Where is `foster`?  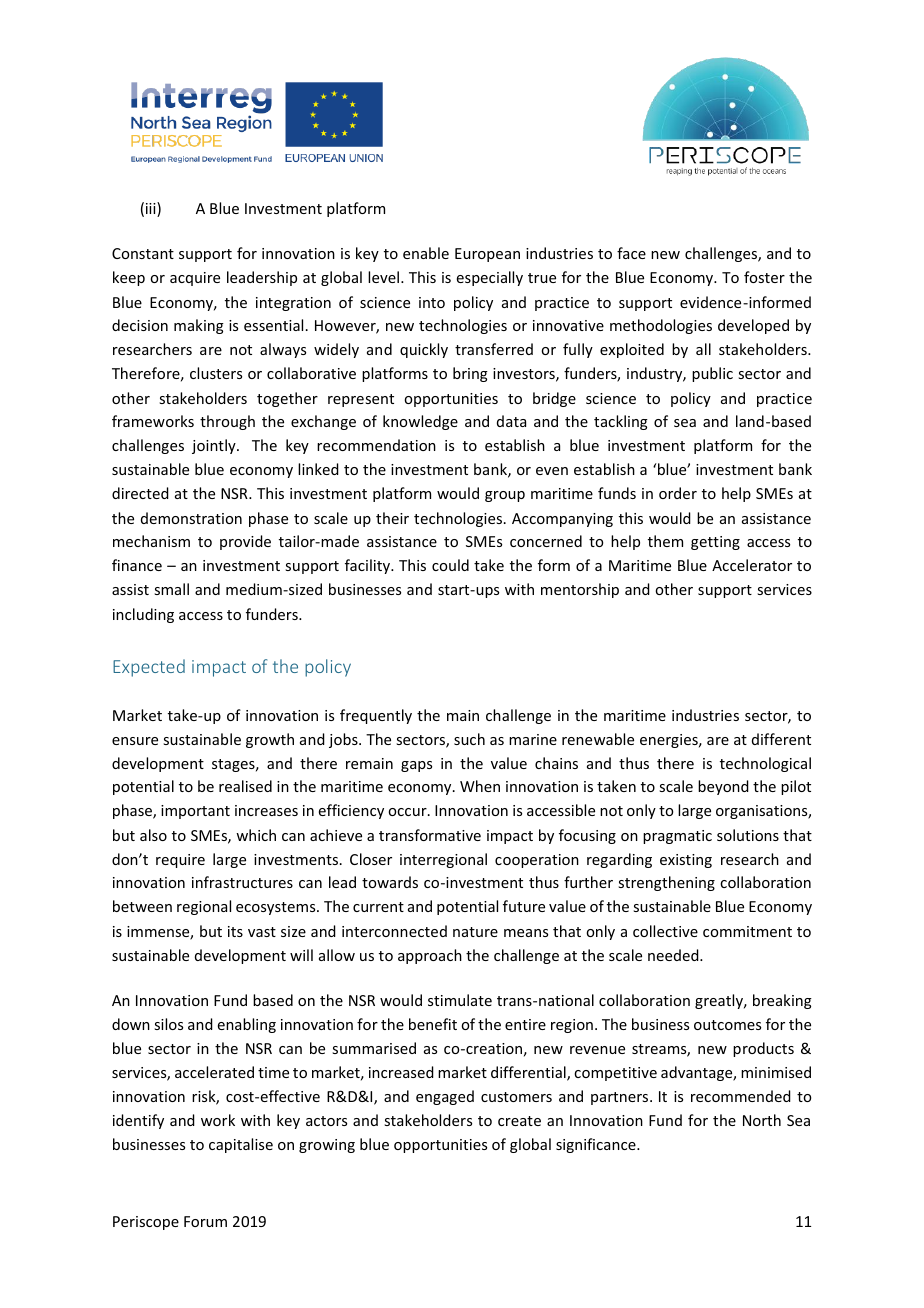
foster is located at coordinates (764, 277).
